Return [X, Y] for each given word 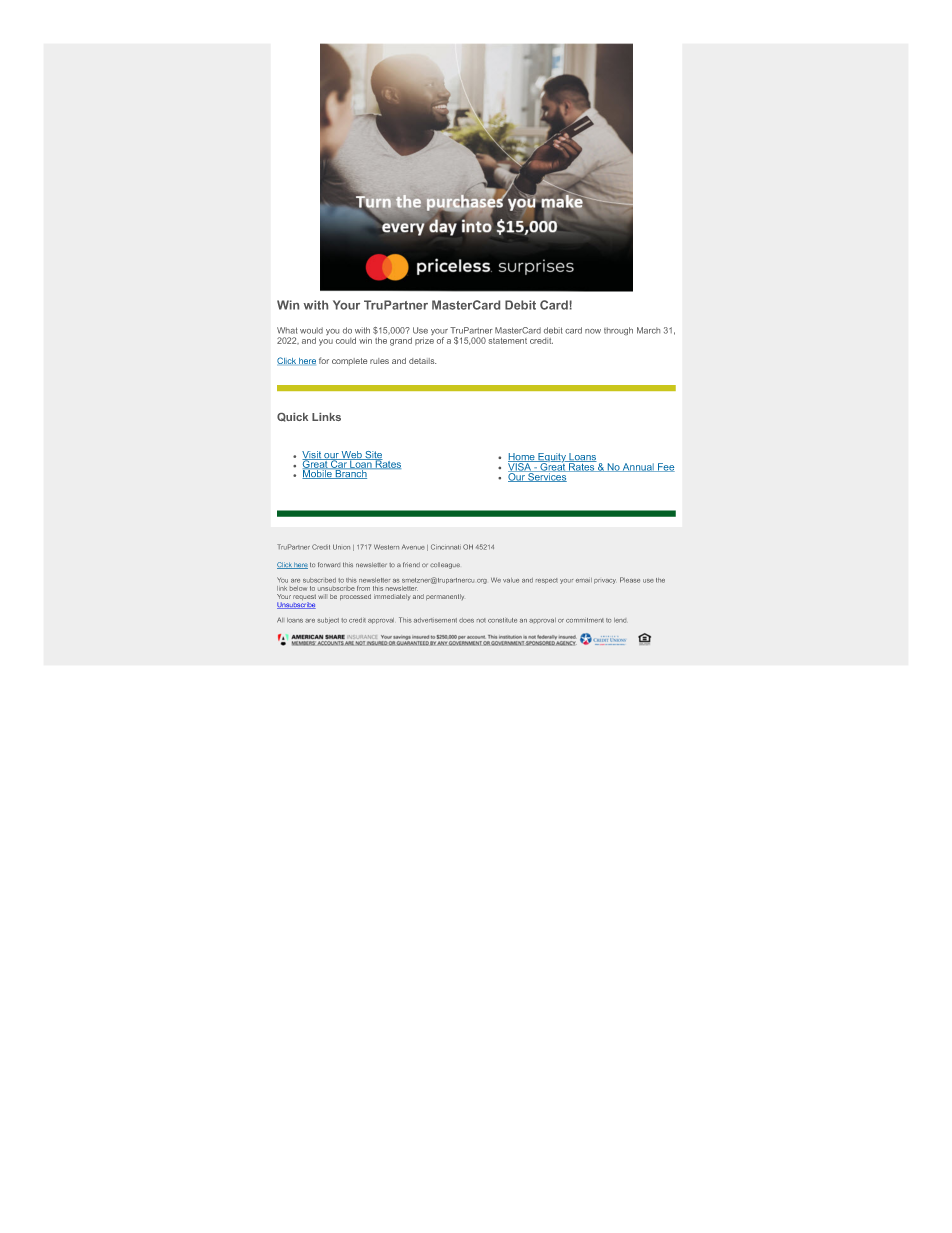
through [618, 331]
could [346, 340]
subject [328, 621]
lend [620, 620]
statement [507, 341]
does [466, 620]
